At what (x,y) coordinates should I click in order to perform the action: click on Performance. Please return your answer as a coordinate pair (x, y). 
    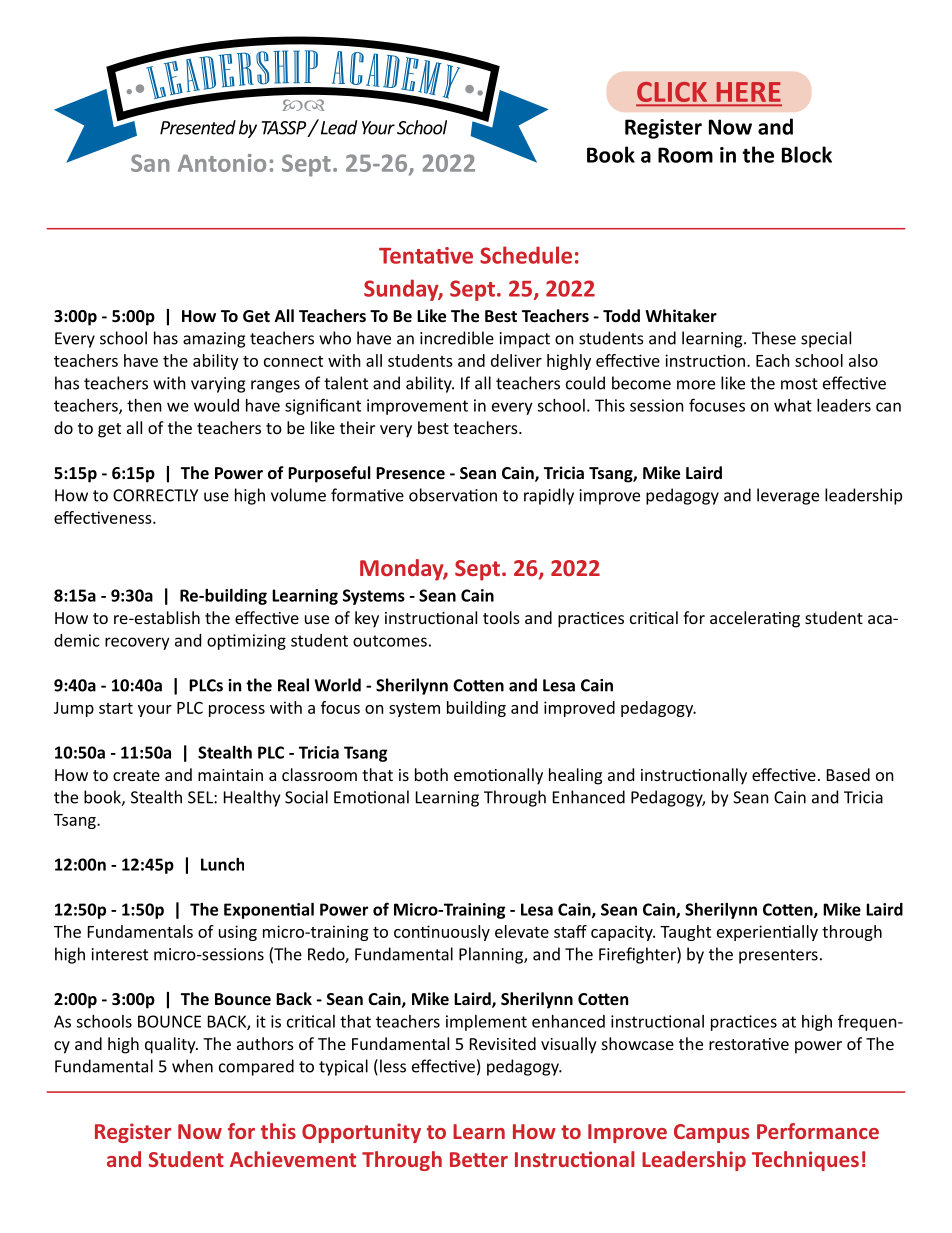
    Looking at the image, I should click on (818, 1131).
